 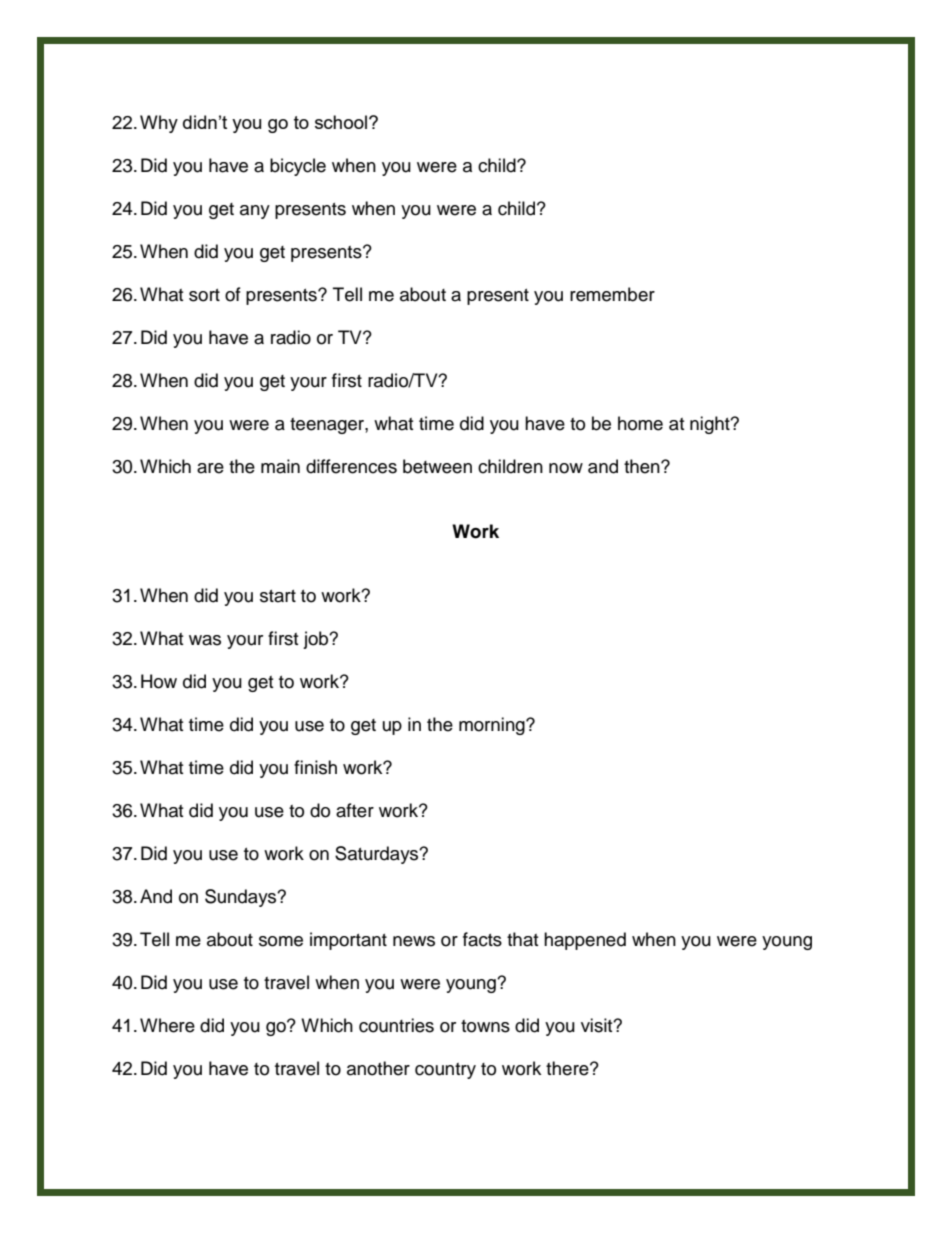 What do you see at coordinates (522, 939) in the page?
I see `that` at bounding box center [522, 939].
